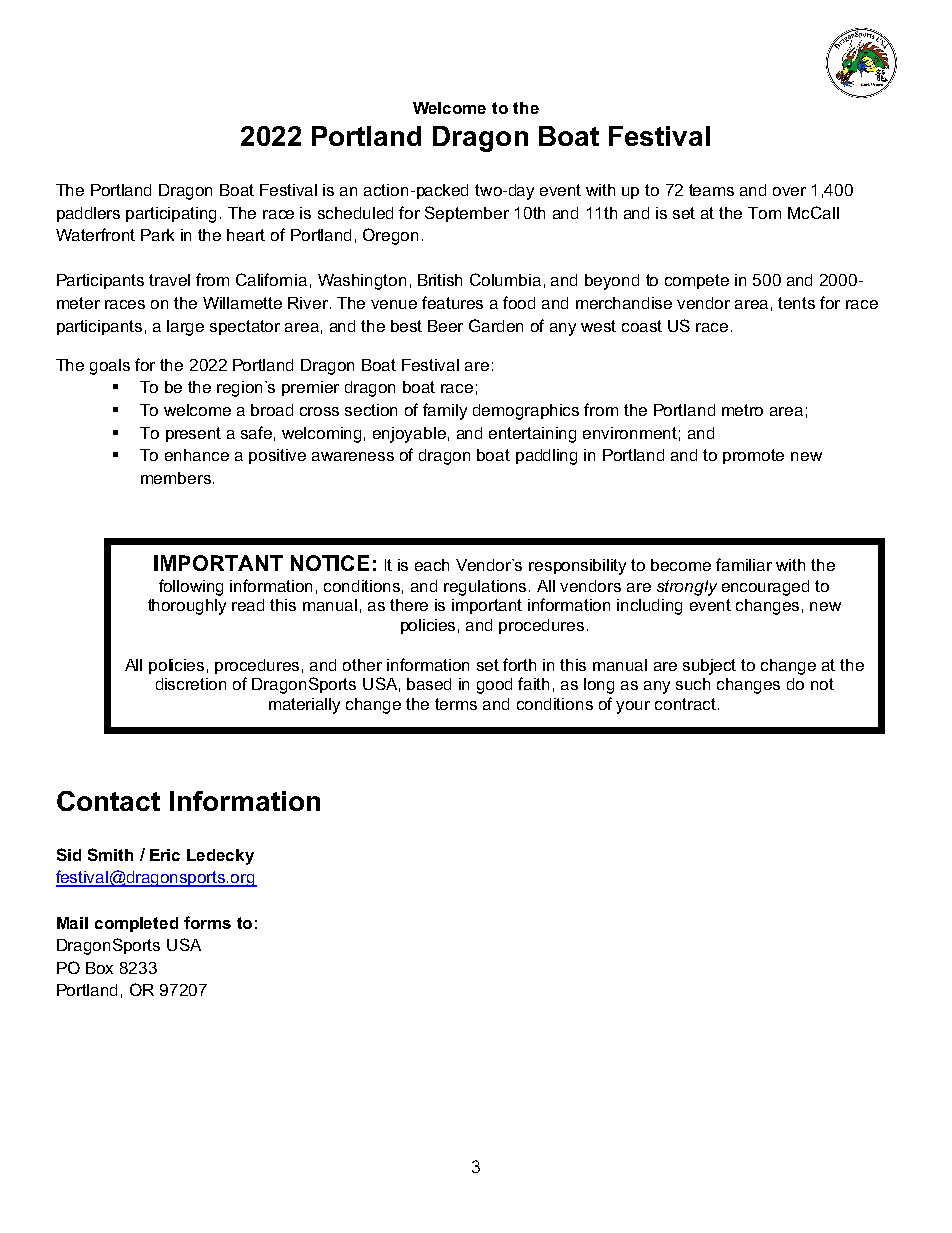  I want to click on following, so click(191, 587).
